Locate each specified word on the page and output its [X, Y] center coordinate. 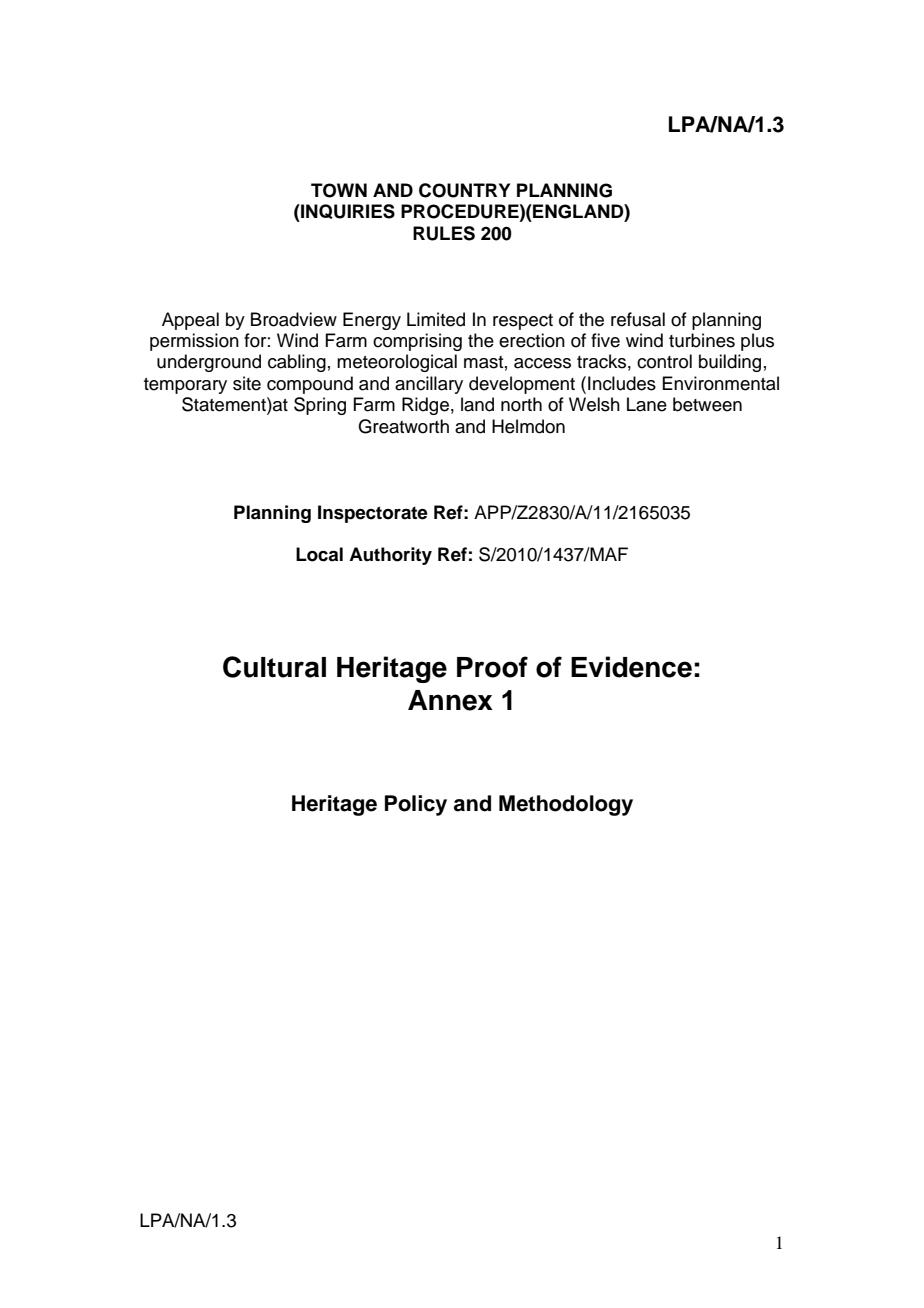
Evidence [631, 667]
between [707, 404]
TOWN [339, 190]
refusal [638, 319]
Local [319, 554]
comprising [417, 342]
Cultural [274, 667]
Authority [390, 556]
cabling [297, 363]
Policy [416, 805]
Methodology [566, 805]
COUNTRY [464, 190]
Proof [492, 667]
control [664, 361]
